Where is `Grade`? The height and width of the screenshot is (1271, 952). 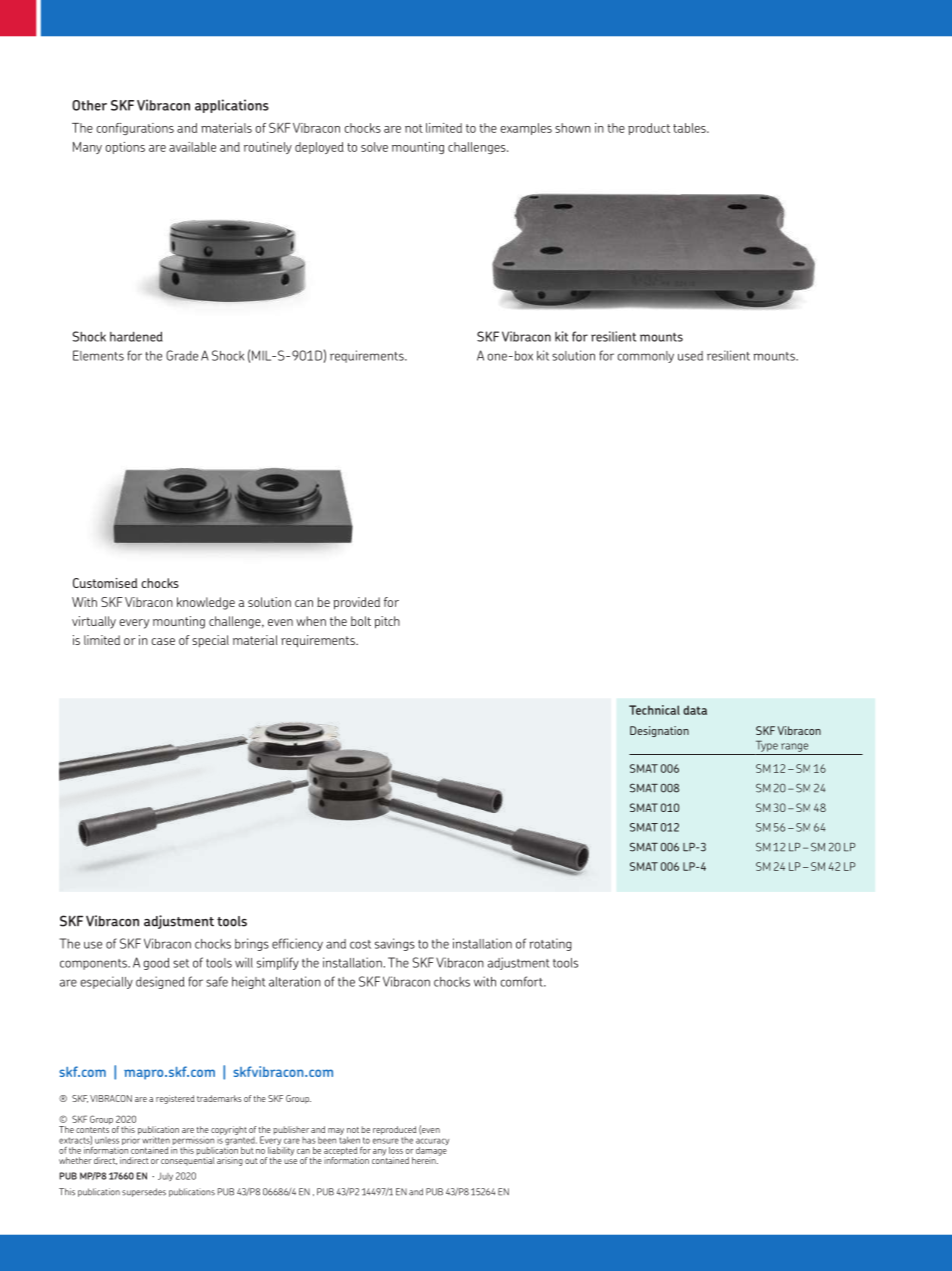
Grade is located at coordinates (182, 355).
